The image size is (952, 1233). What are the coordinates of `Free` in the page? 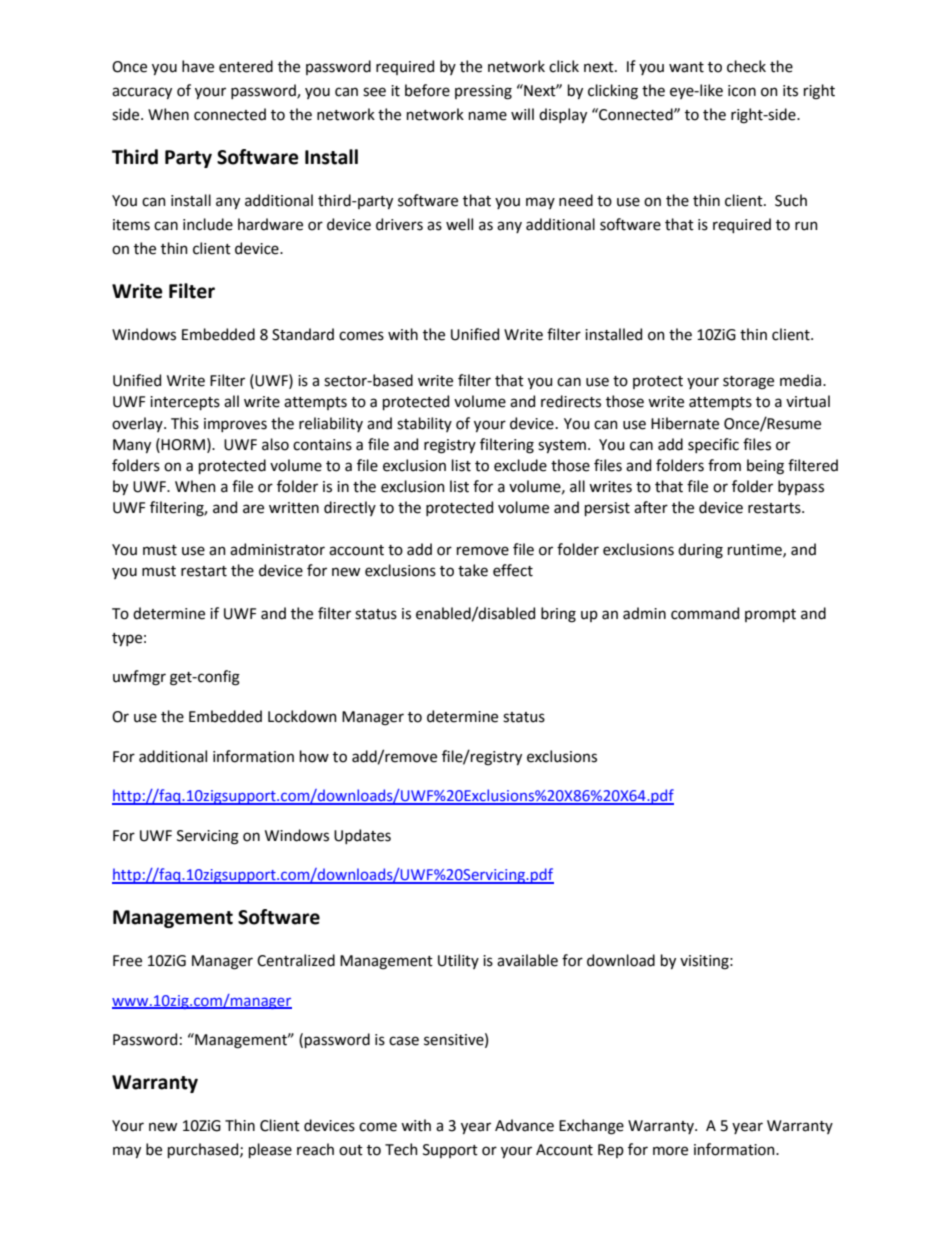 It's located at (127, 961).
